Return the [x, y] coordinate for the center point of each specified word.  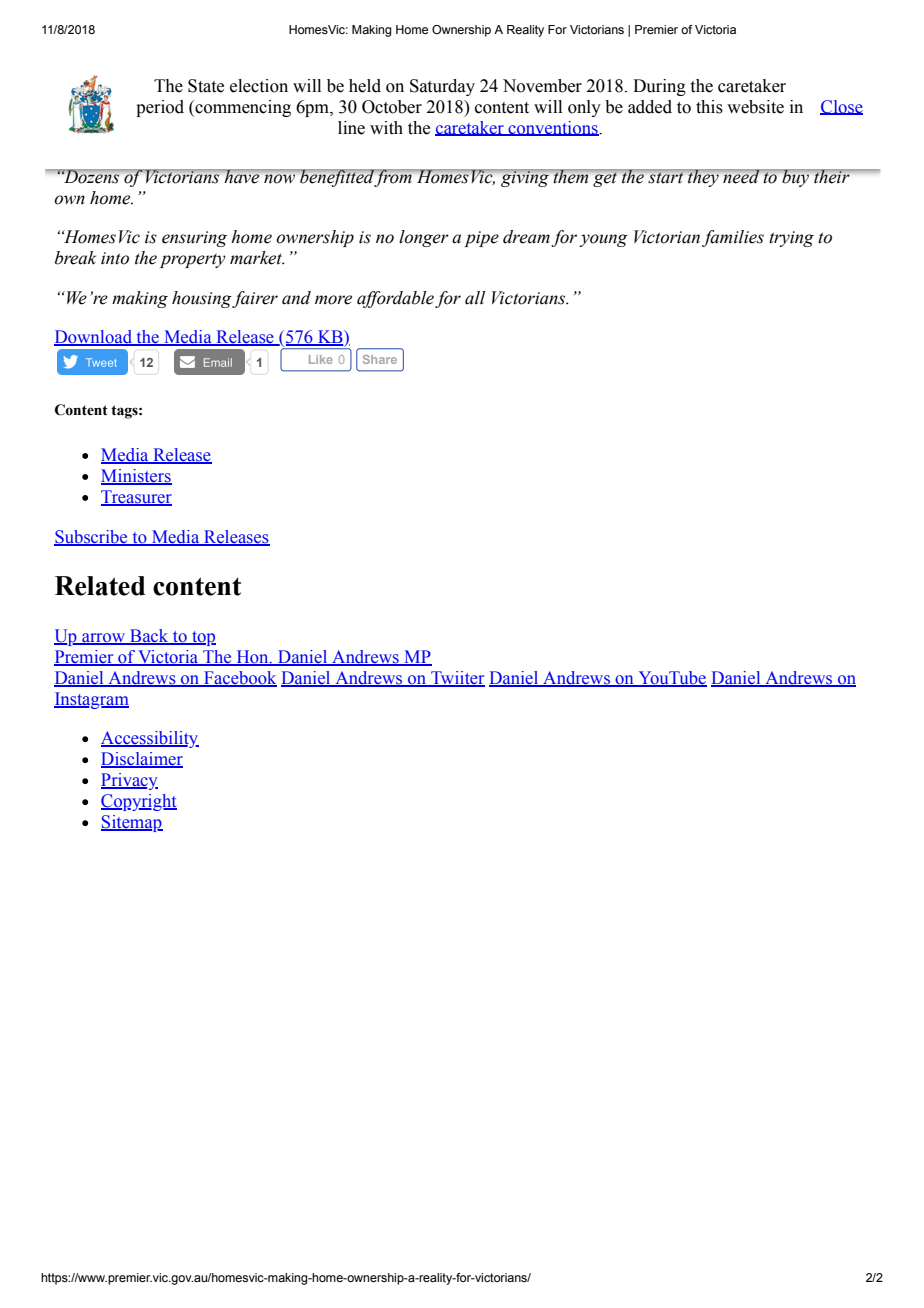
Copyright [139, 802]
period [160, 108]
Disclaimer [142, 760]
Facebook [239, 679]
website [755, 107]
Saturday [442, 87]
